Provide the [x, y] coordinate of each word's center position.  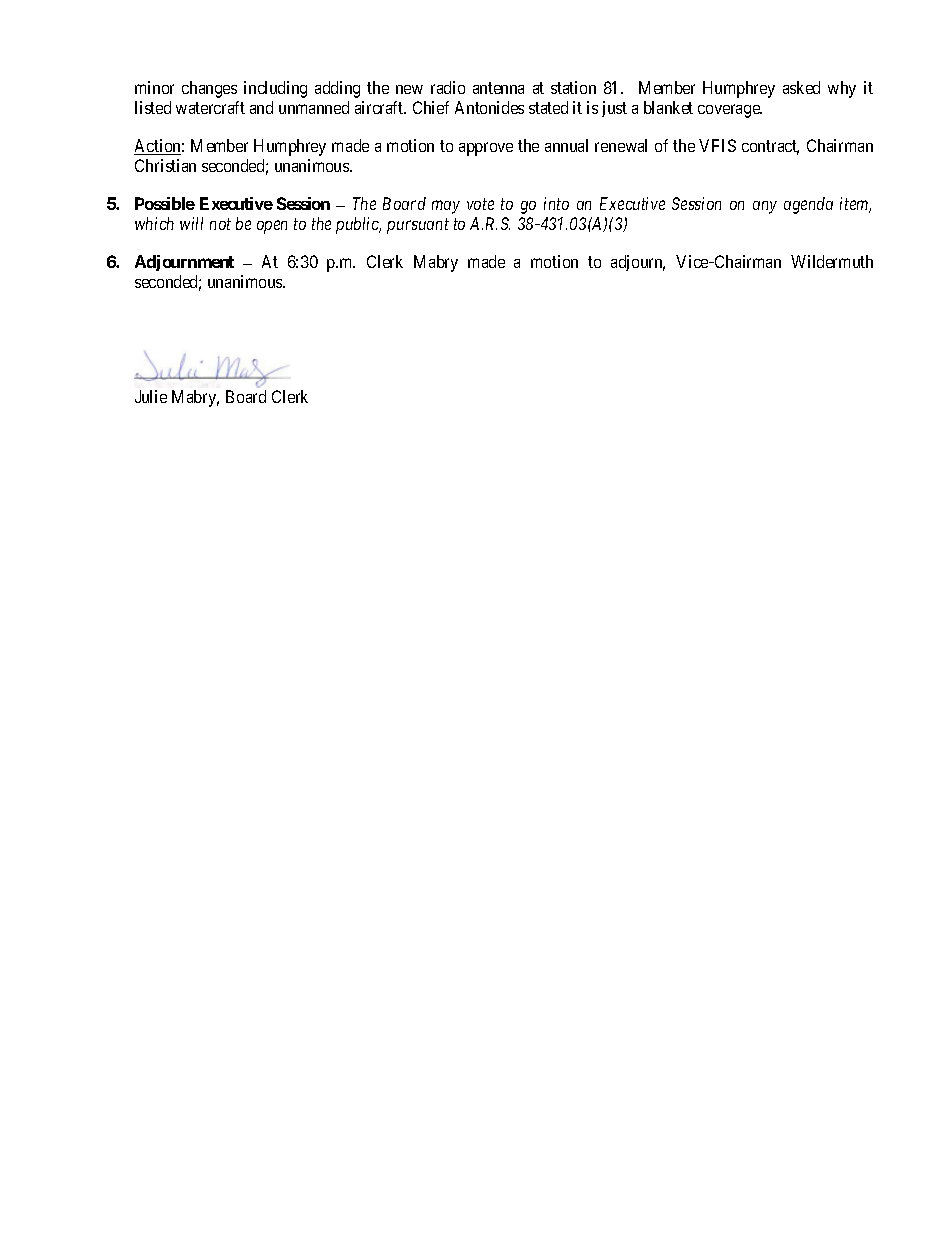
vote [480, 204]
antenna [498, 88]
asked [801, 87]
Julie [151, 396]
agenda [808, 205]
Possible [165, 203]
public [358, 225]
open [272, 227]
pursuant [418, 226]
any [765, 207]
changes [209, 89]
